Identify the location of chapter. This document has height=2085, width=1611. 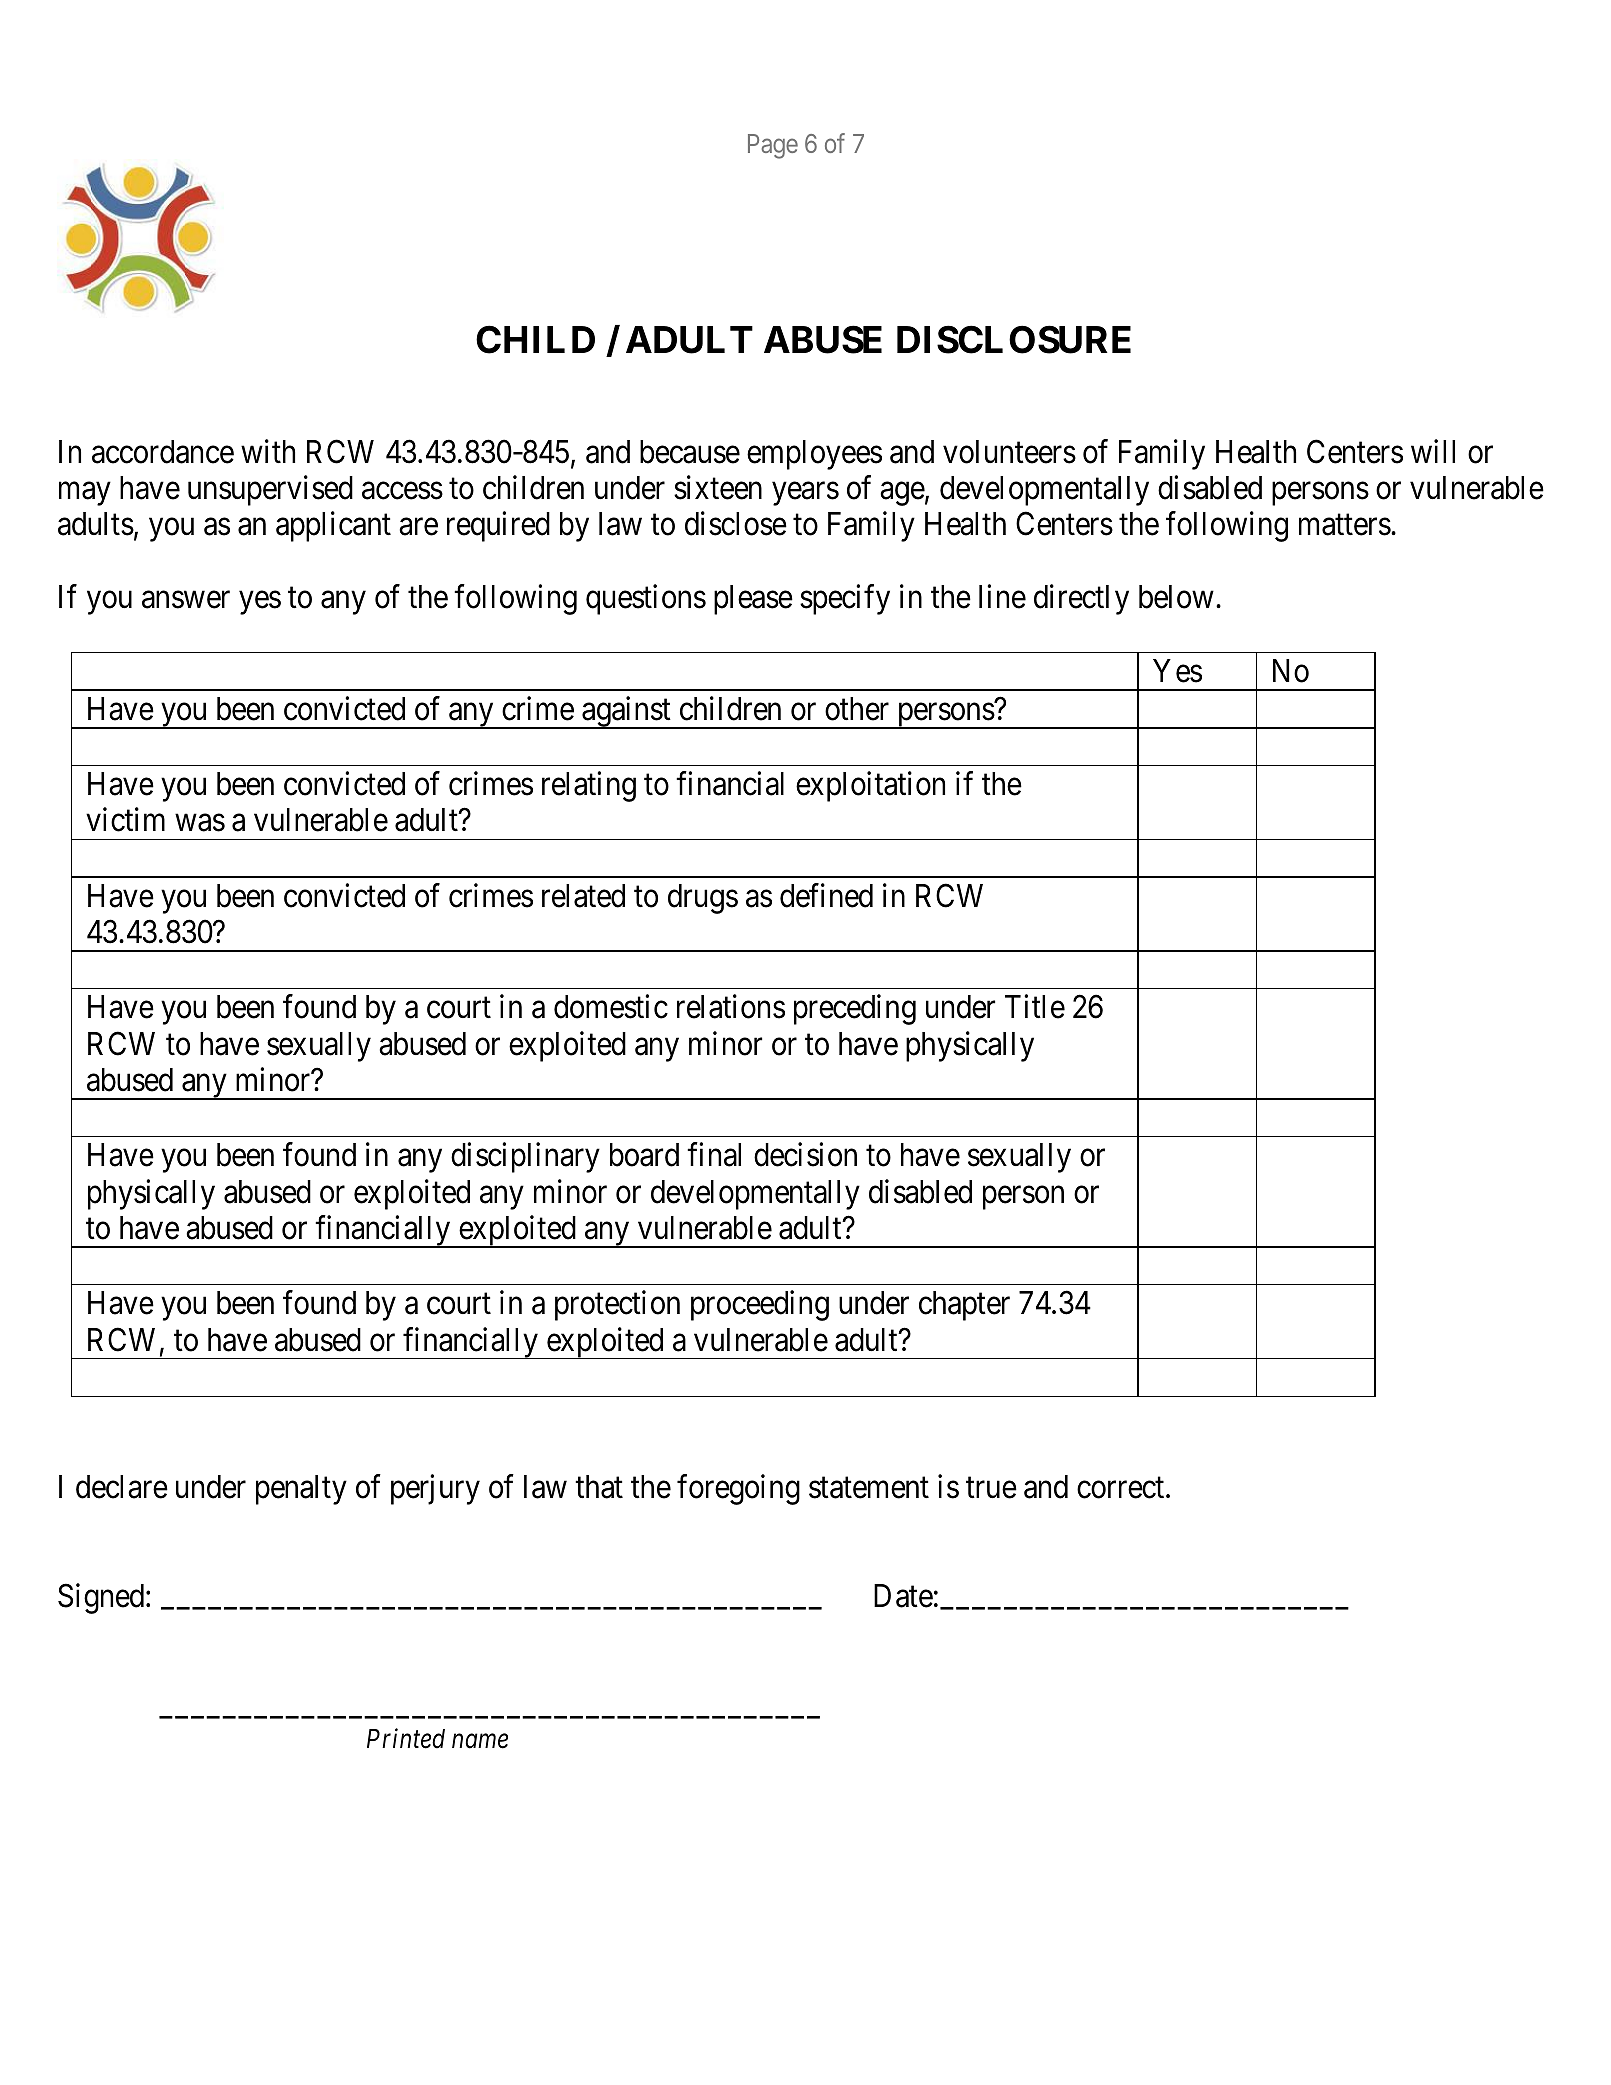
(964, 1306).
